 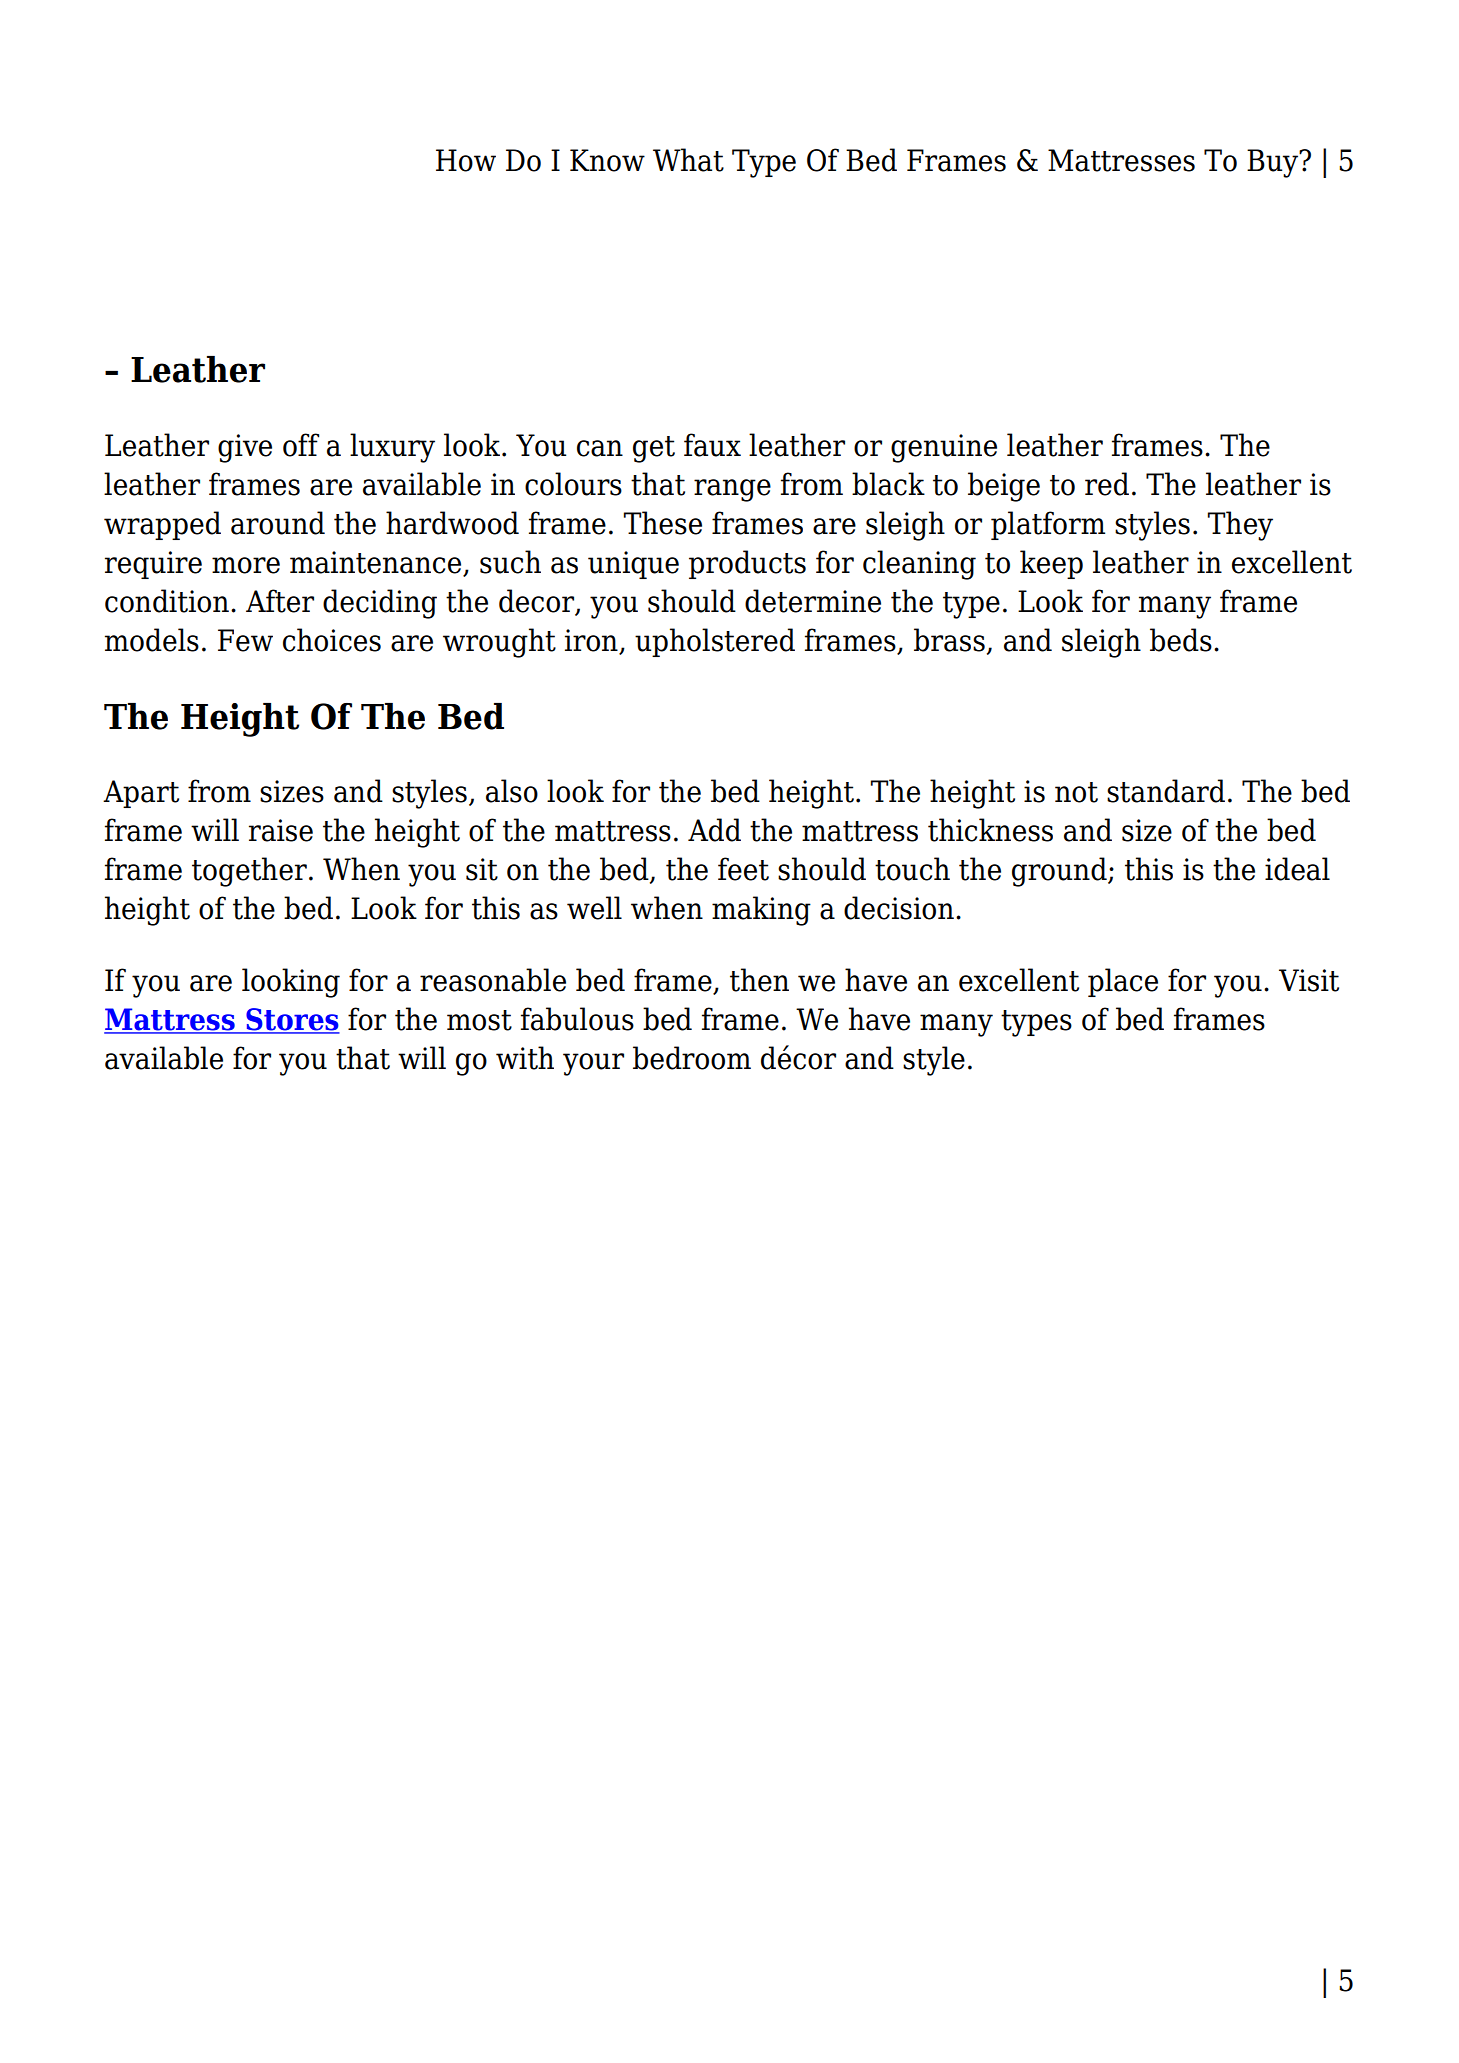 What do you see at coordinates (292, 1020) in the screenshot?
I see `Stores` at bounding box center [292, 1020].
